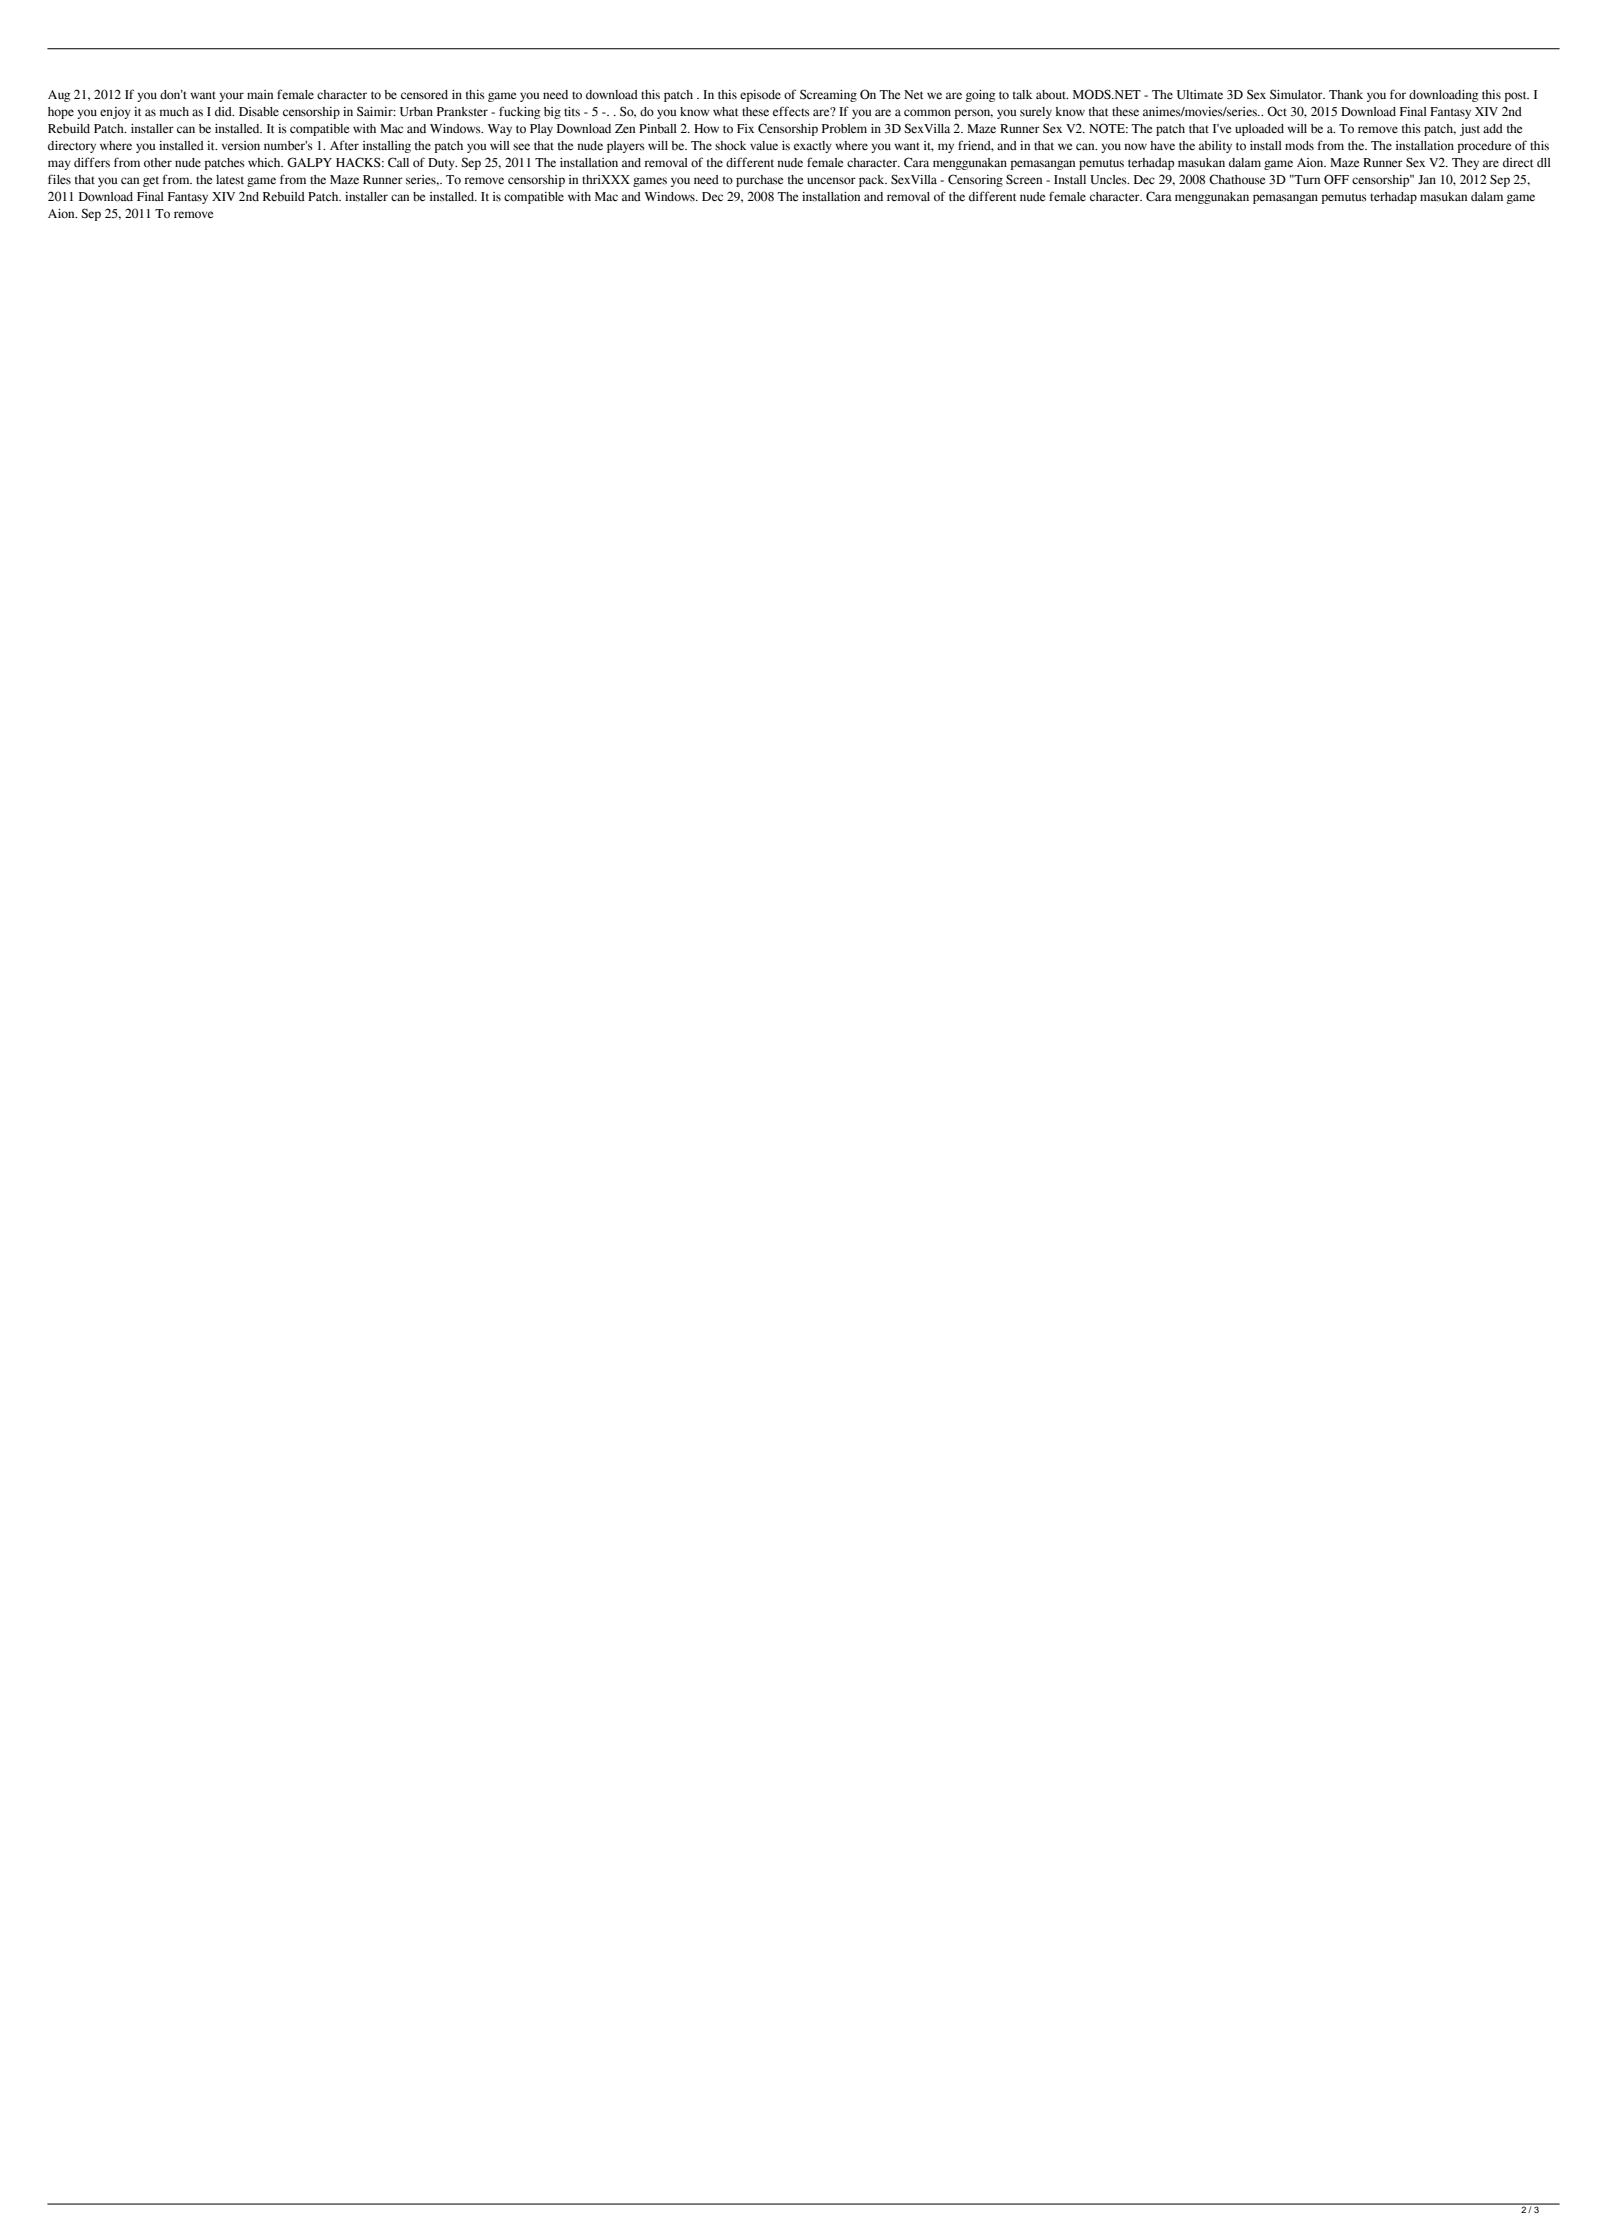 The image size is (1607, 2236). I want to click on just, so click(1470, 130).
